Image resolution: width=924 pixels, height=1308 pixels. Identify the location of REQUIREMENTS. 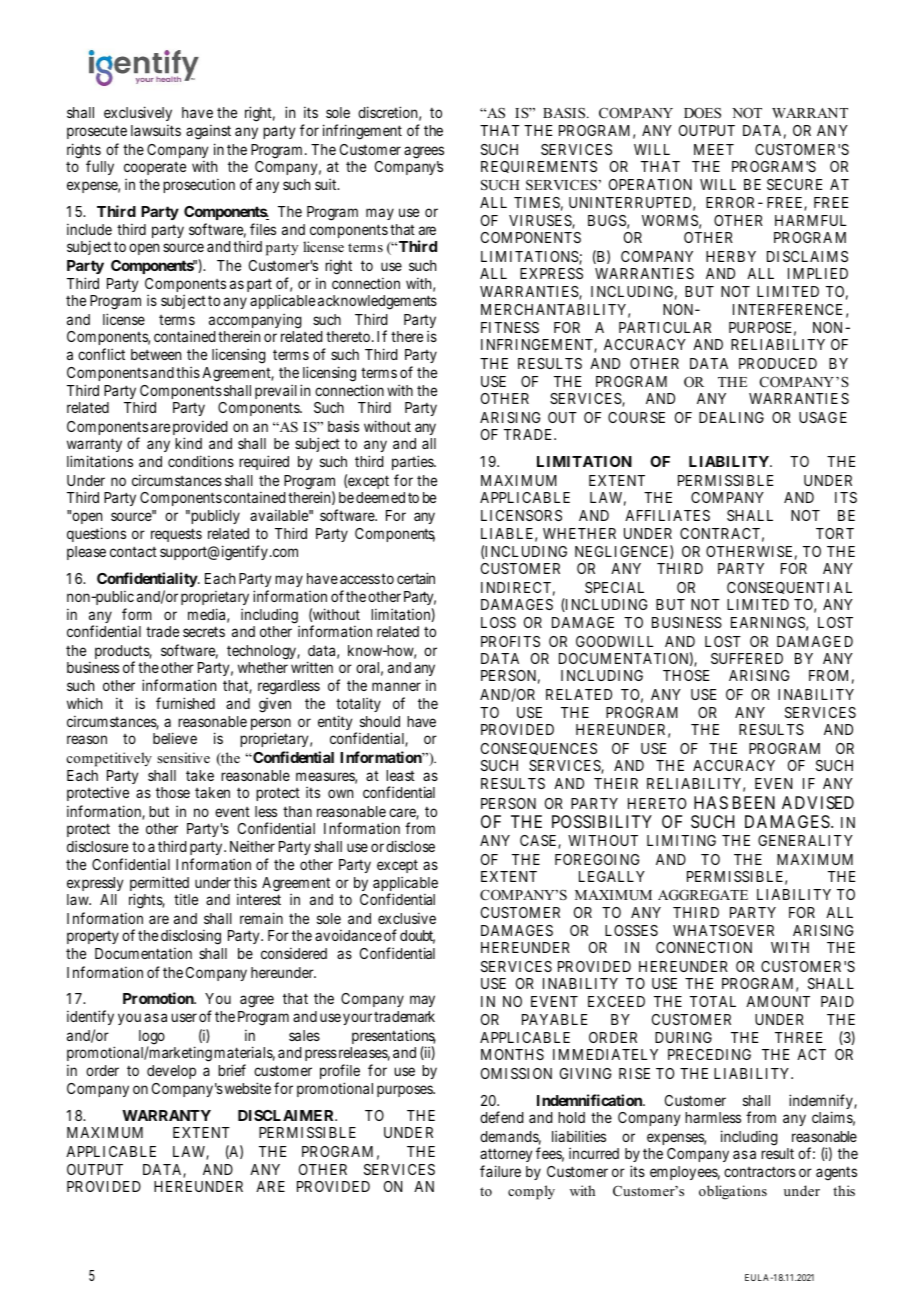
(539, 167).
